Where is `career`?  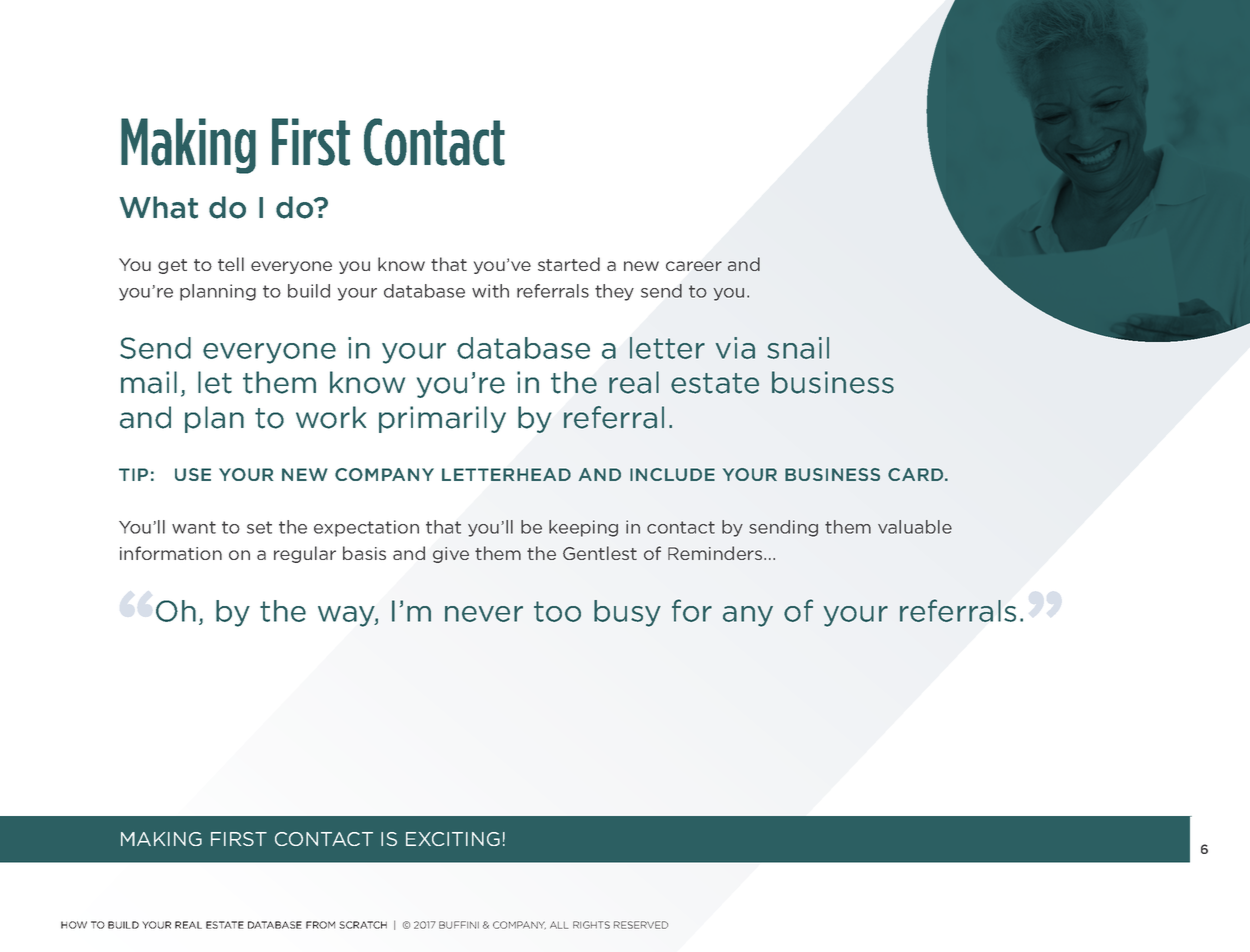
career is located at coordinates (694, 266).
